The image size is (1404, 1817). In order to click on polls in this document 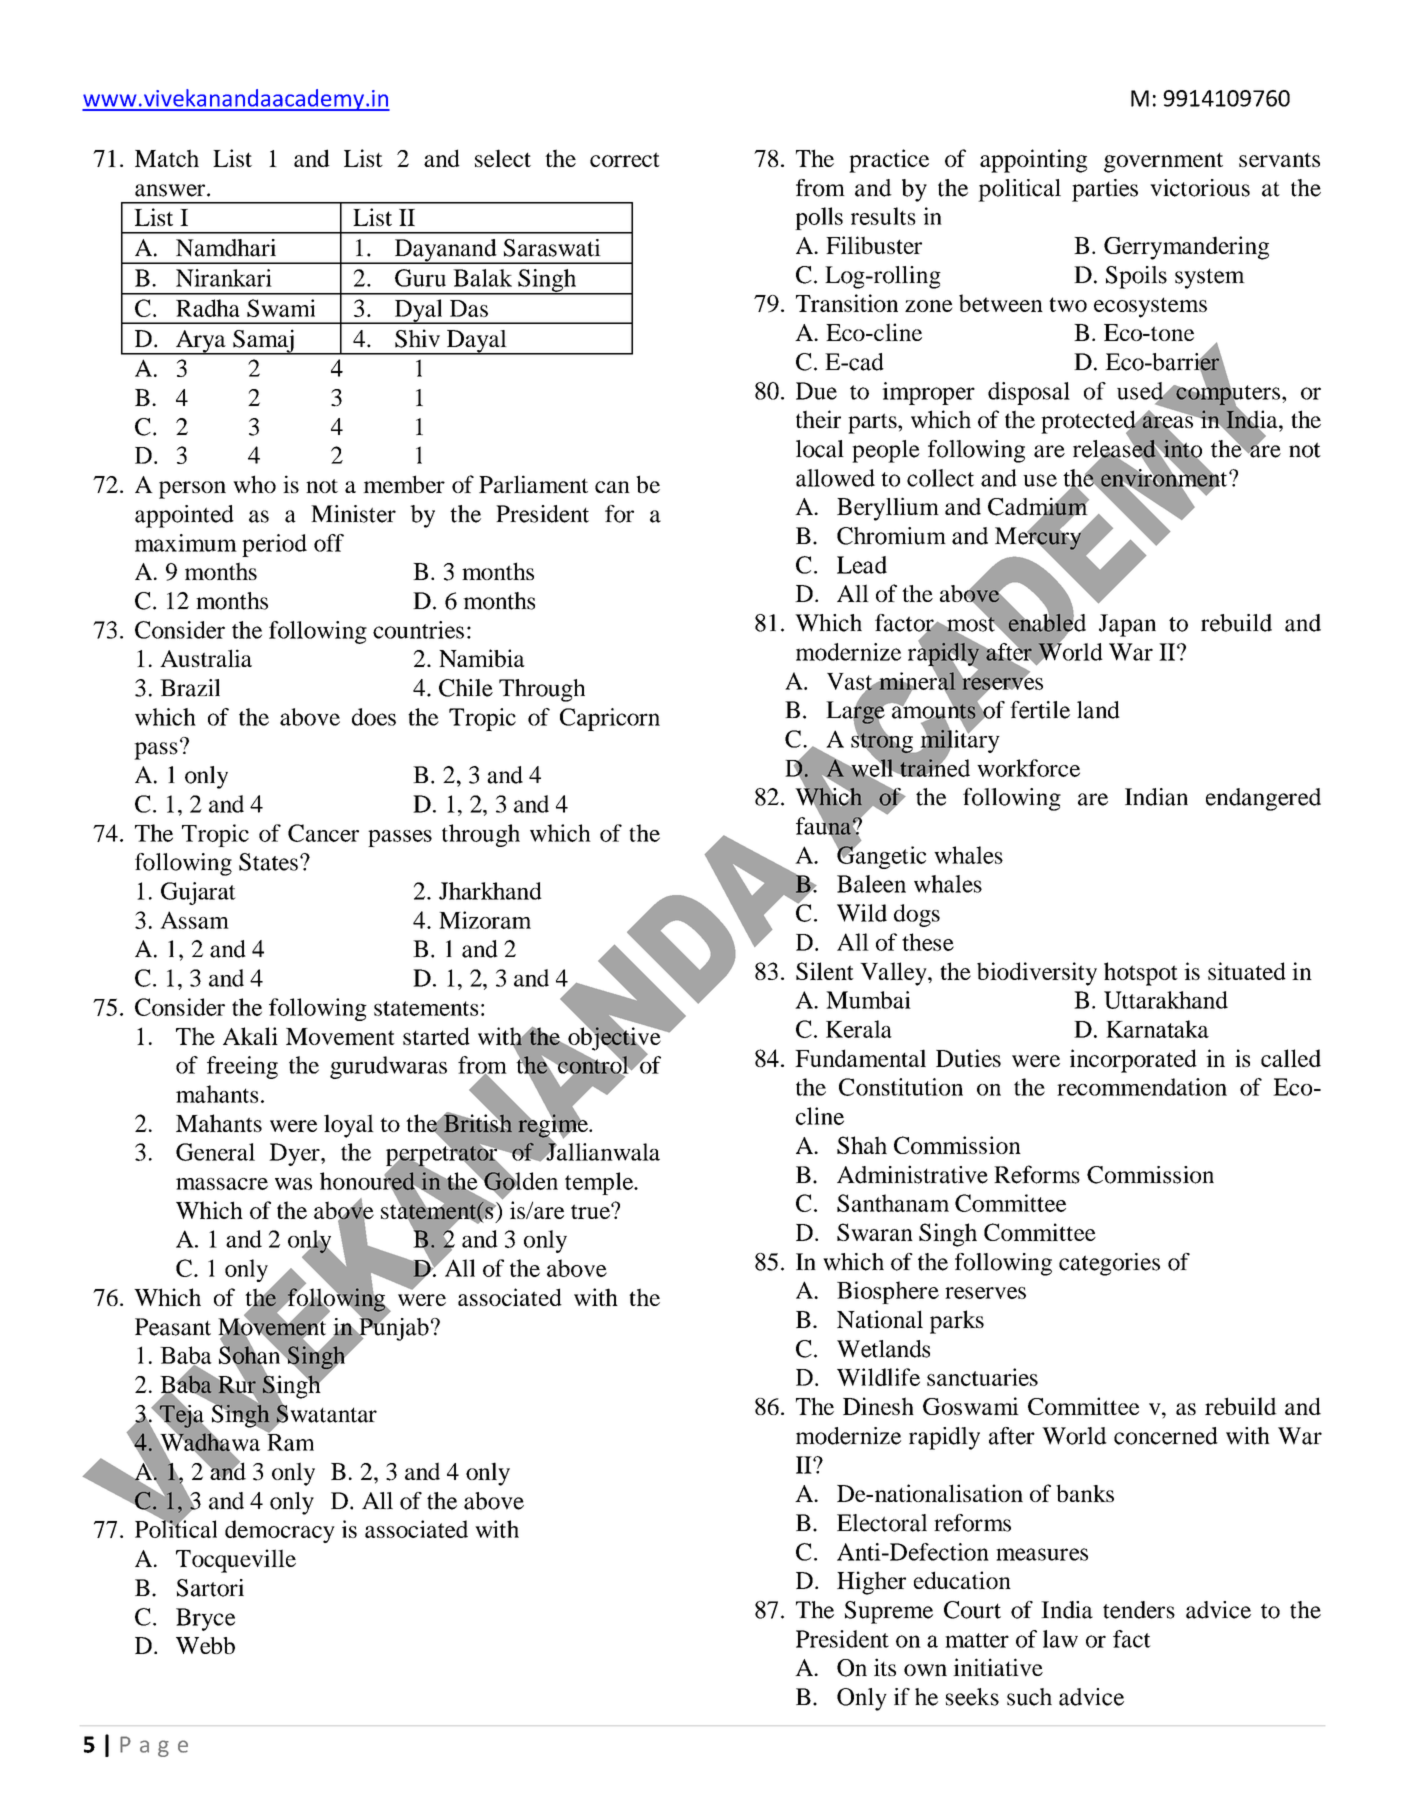, I will do `click(819, 218)`.
